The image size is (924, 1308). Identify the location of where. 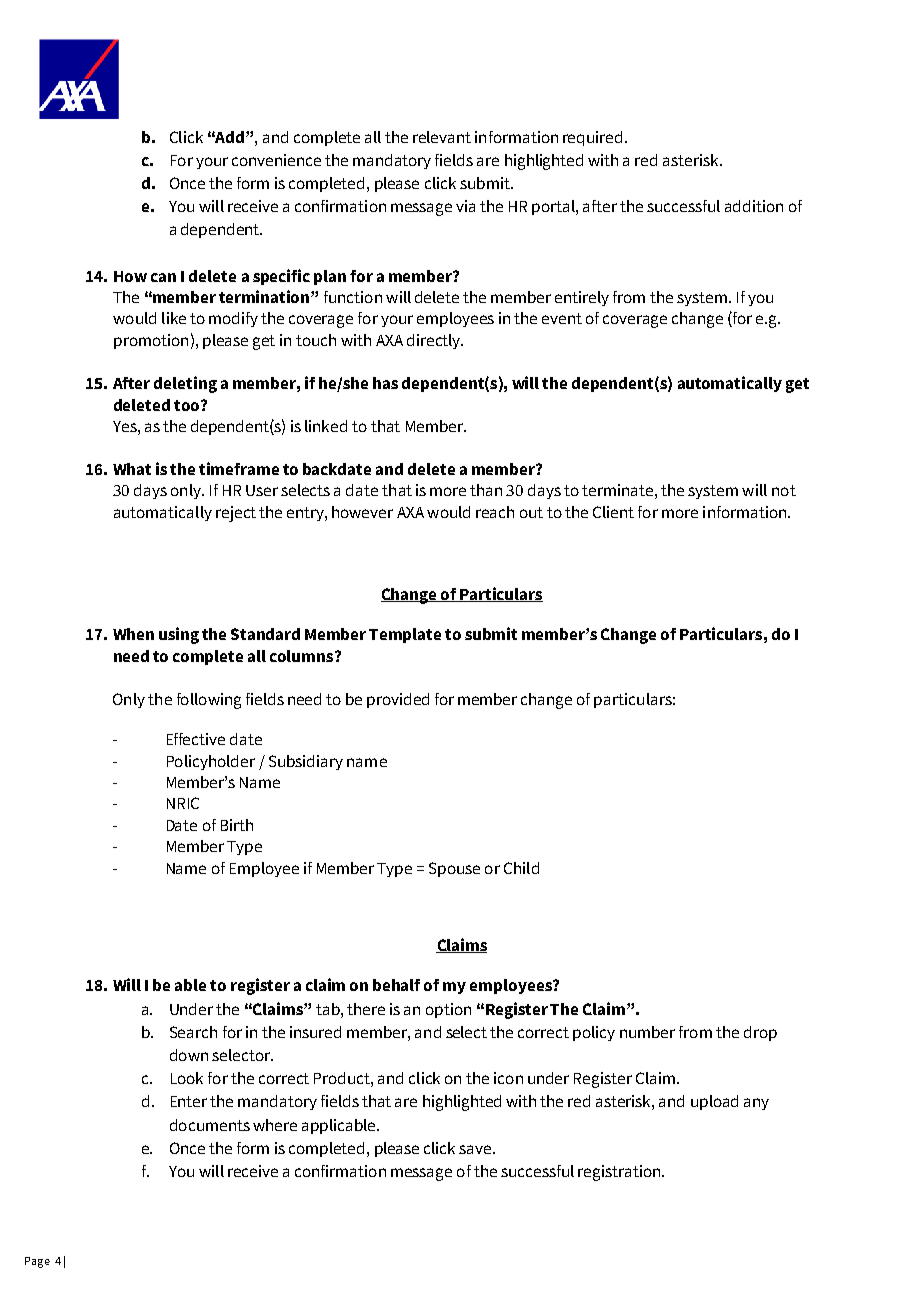
(275, 1125).
